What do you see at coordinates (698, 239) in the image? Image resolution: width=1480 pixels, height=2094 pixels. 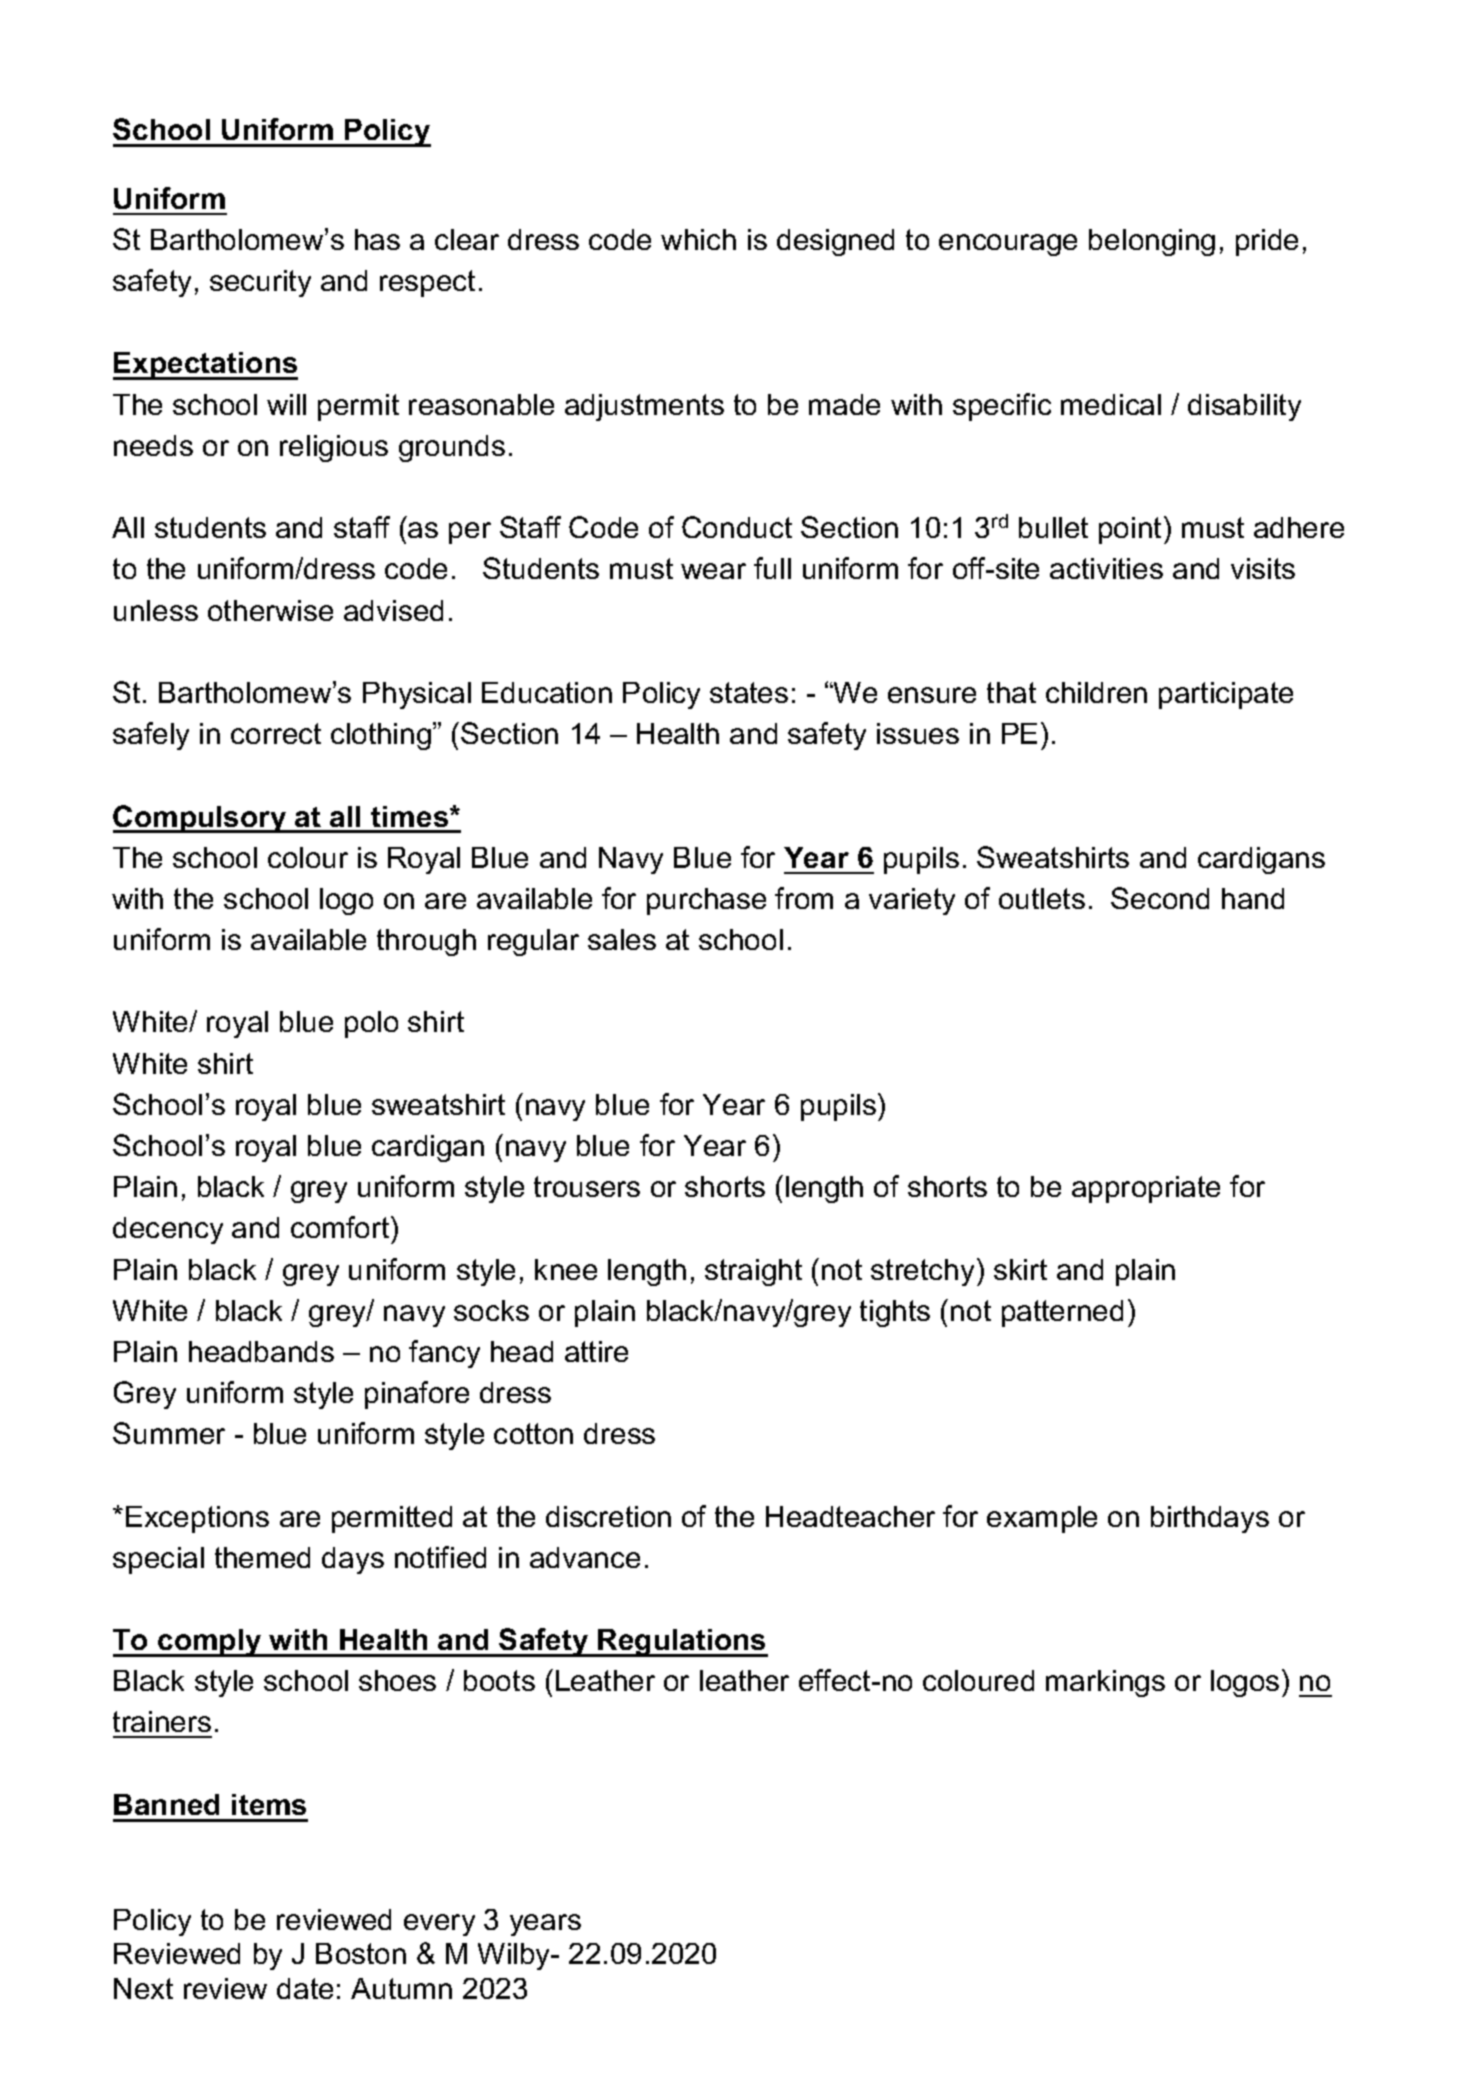 I see `which` at bounding box center [698, 239].
